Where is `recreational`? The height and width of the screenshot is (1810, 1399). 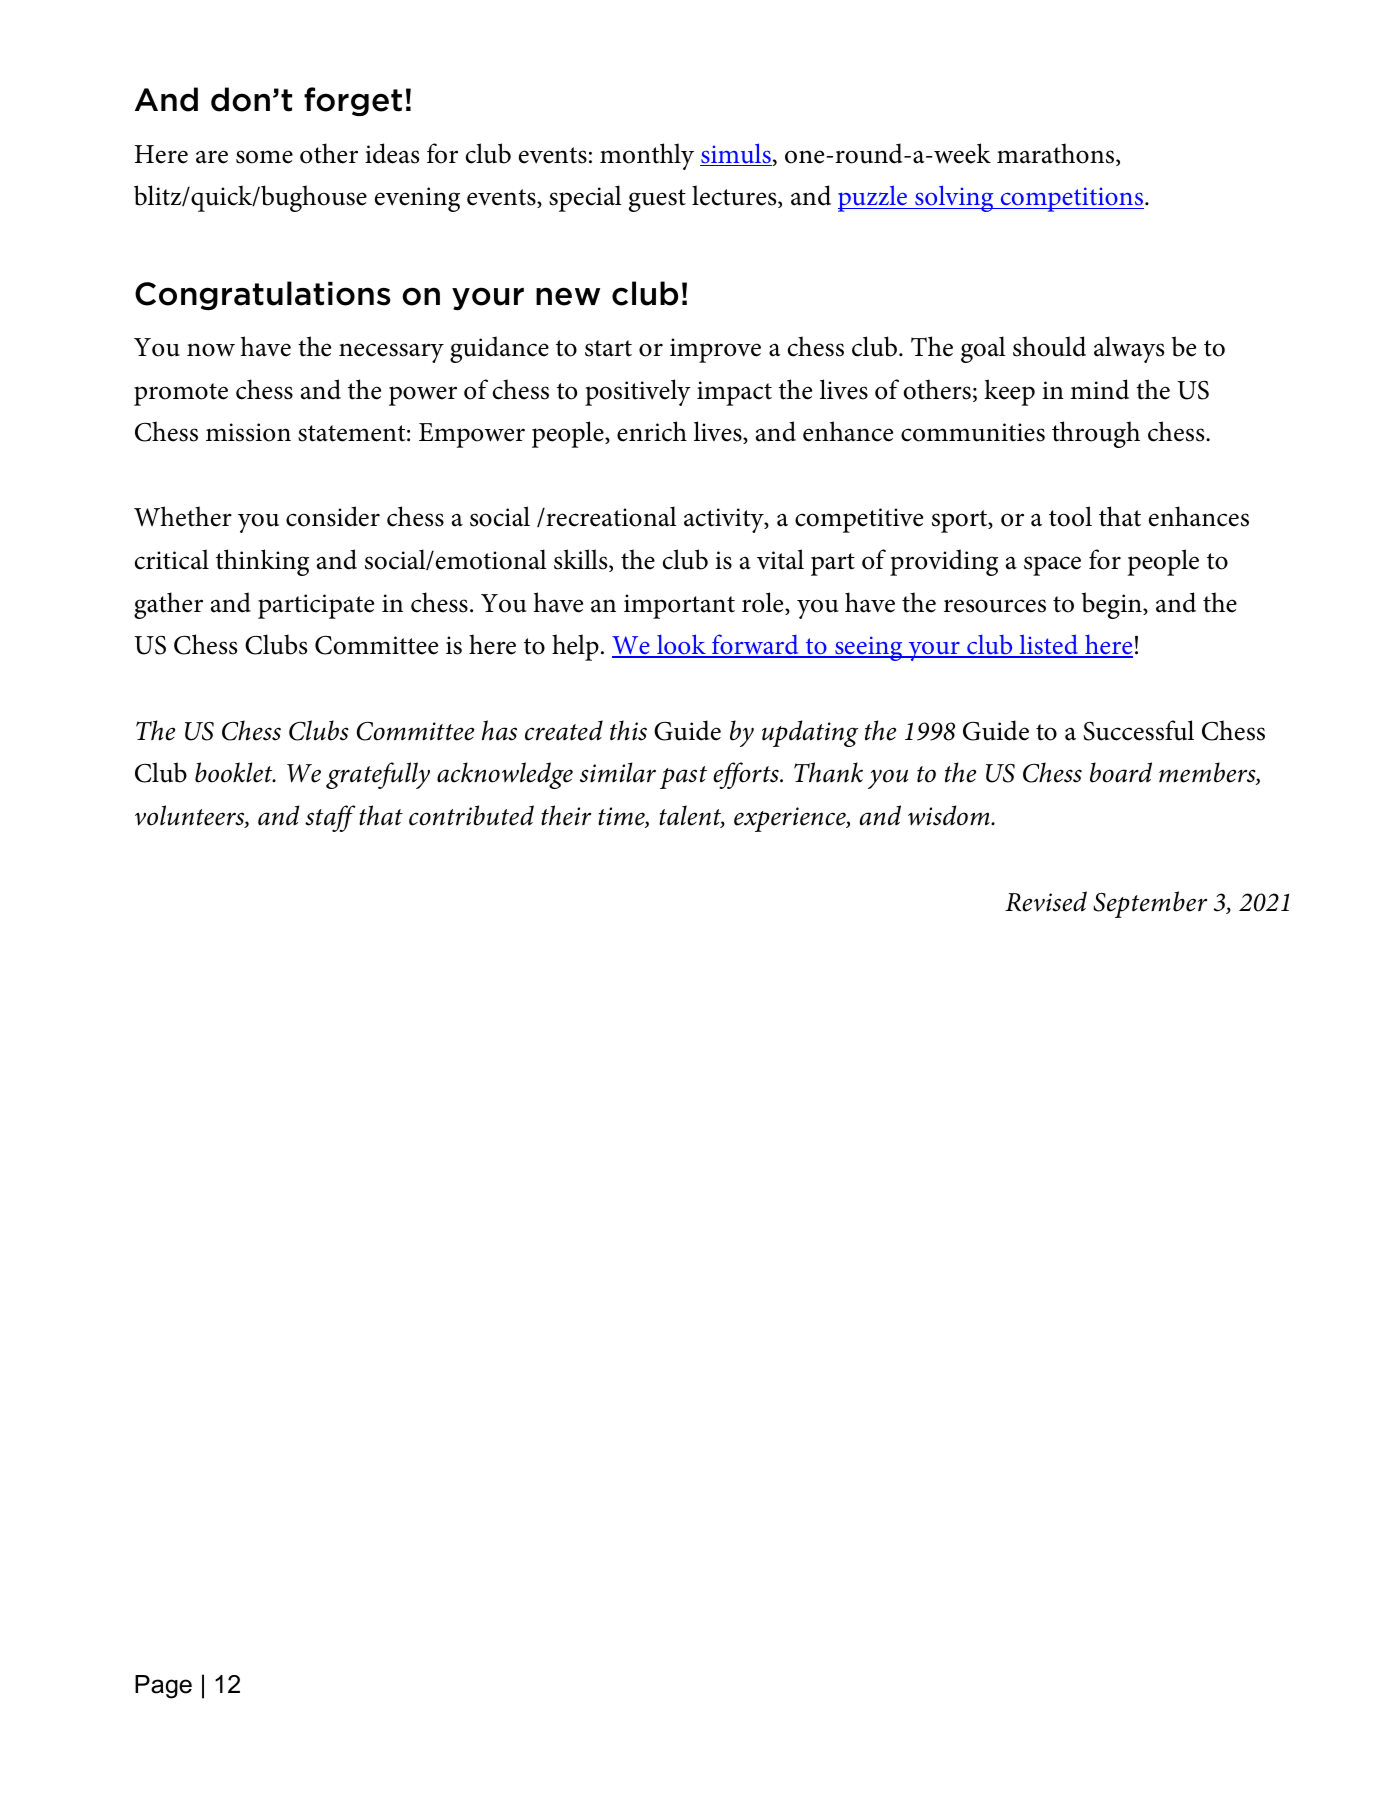 recreational is located at coordinates (610, 516).
